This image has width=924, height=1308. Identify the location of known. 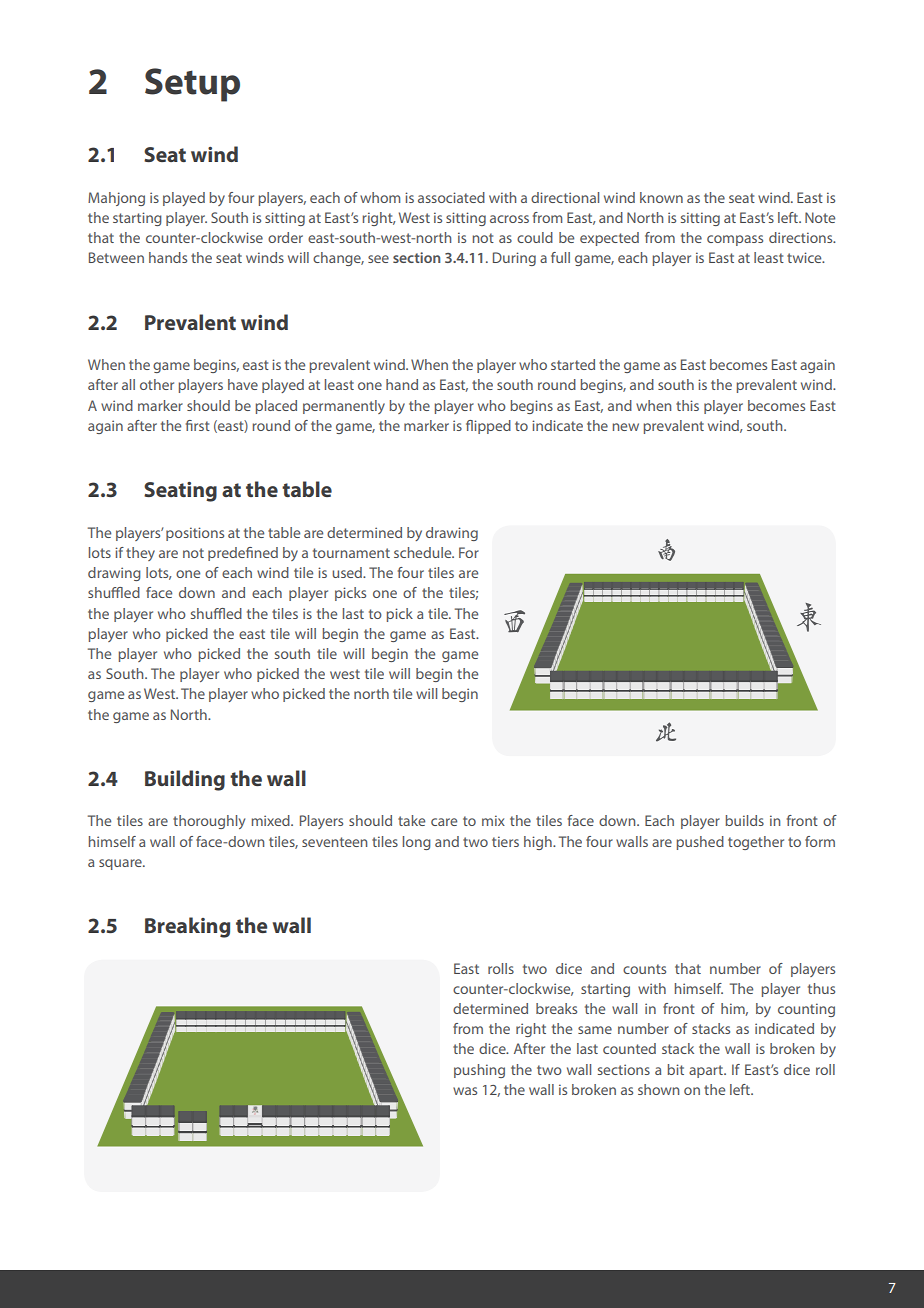
(661, 197).
